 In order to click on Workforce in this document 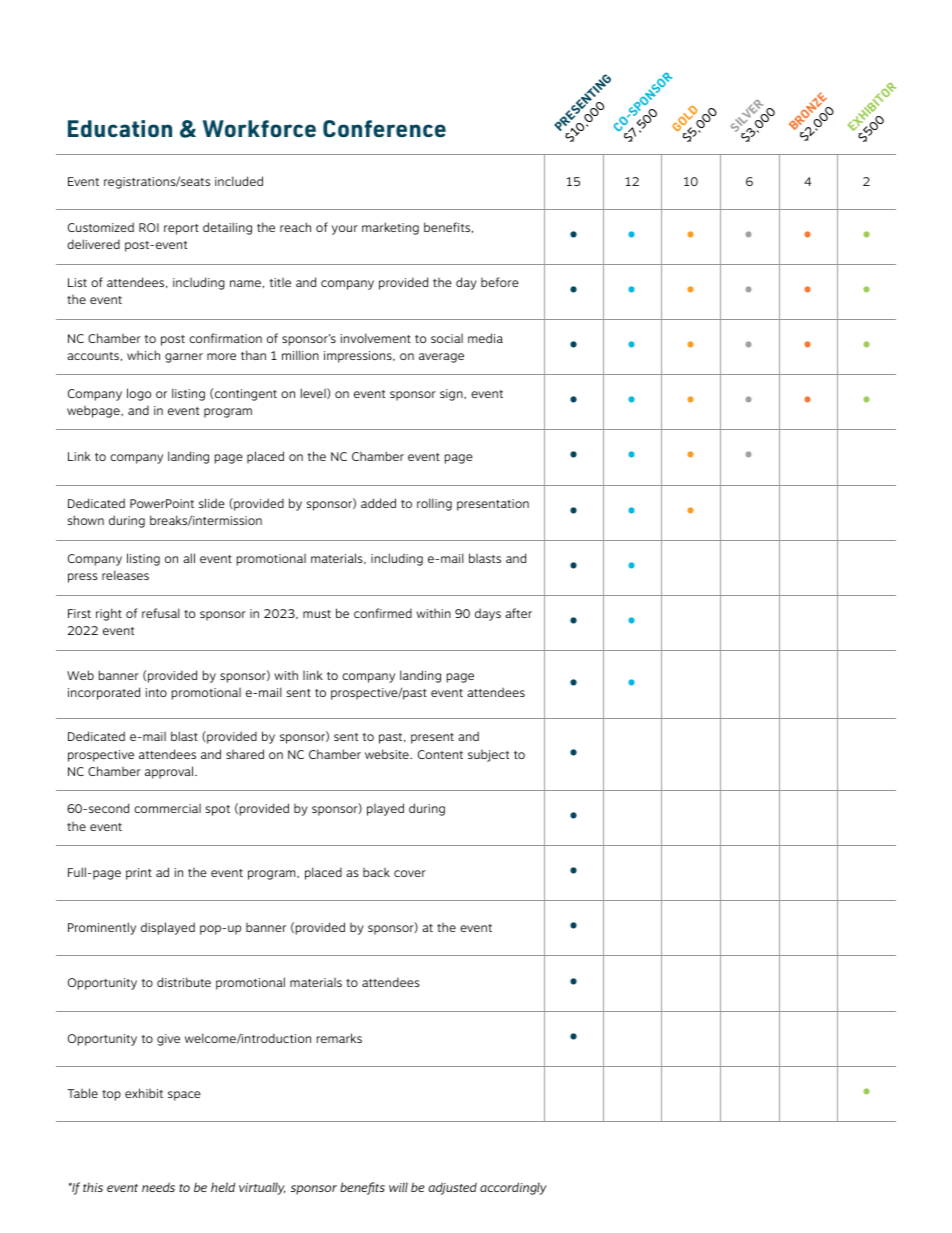, I will do `click(259, 128)`.
